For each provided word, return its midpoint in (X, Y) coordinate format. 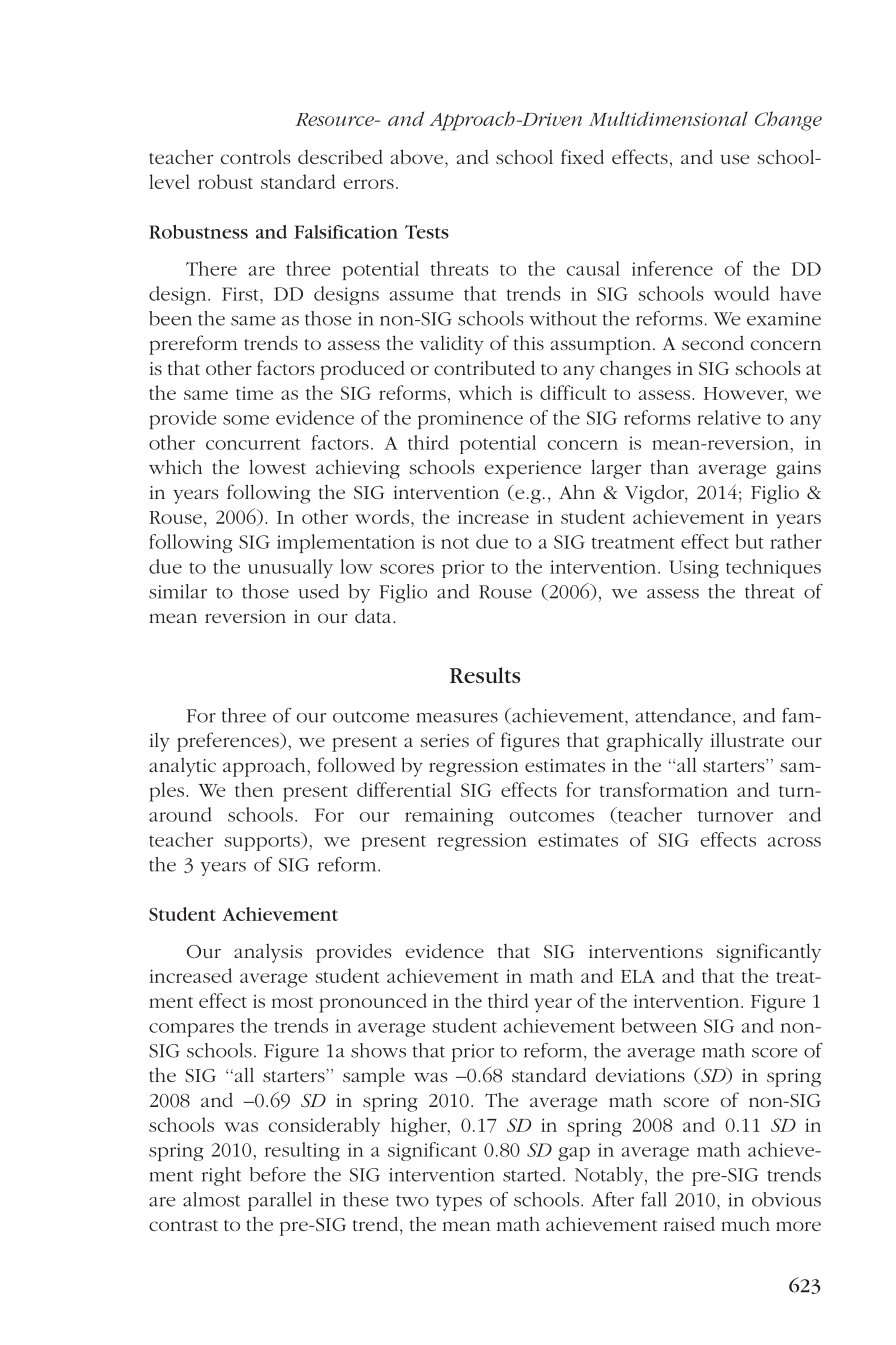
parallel (280, 1201)
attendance (683, 715)
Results (485, 675)
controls (255, 156)
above (418, 156)
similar (178, 591)
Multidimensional (668, 118)
